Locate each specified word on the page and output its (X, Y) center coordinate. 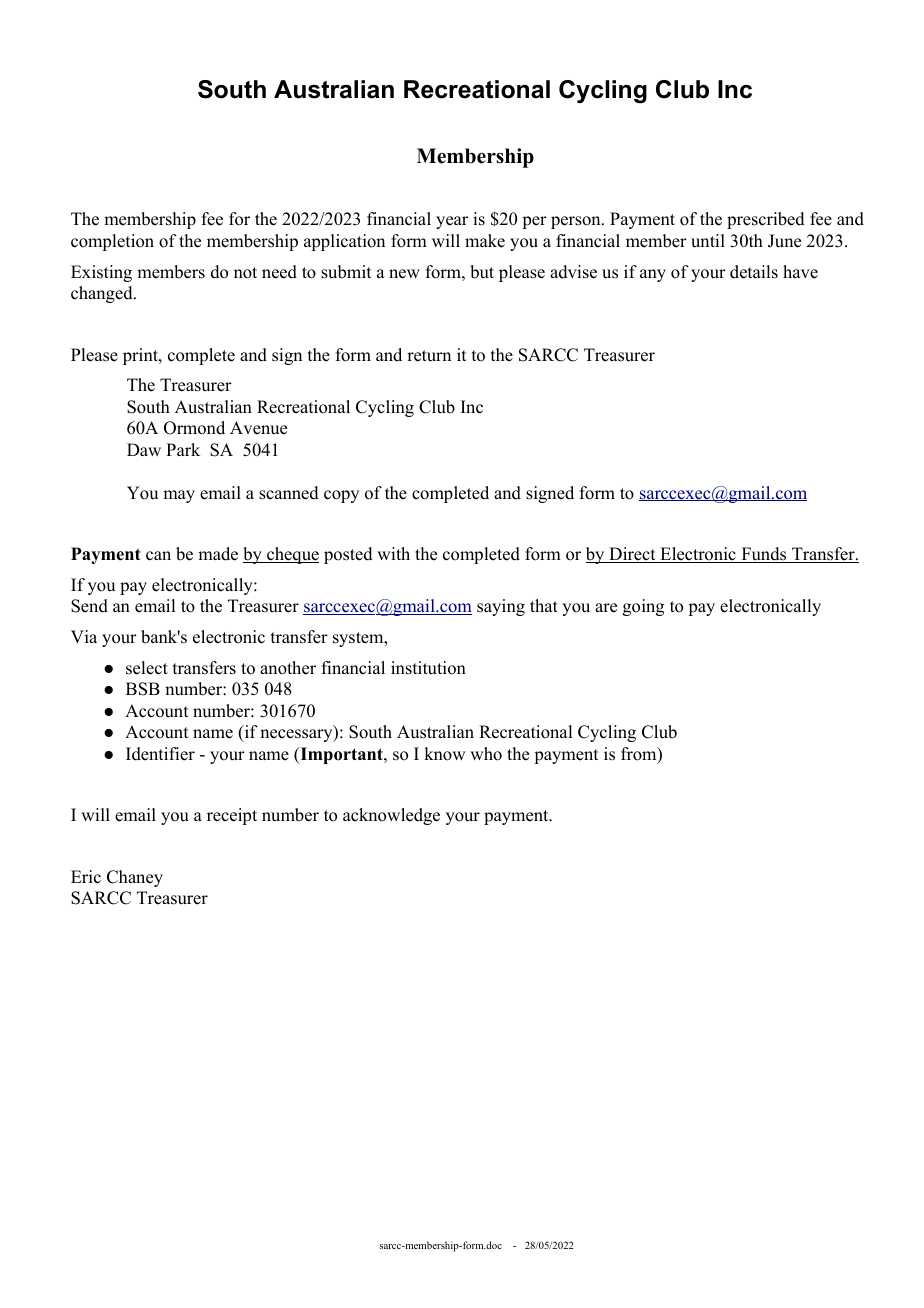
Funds (764, 555)
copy (341, 496)
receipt (232, 816)
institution (428, 668)
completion (112, 242)
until (708, 241)
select (147, 668)
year (452, 222)
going (643, 607)
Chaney (135, 878)
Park (183, 449)
